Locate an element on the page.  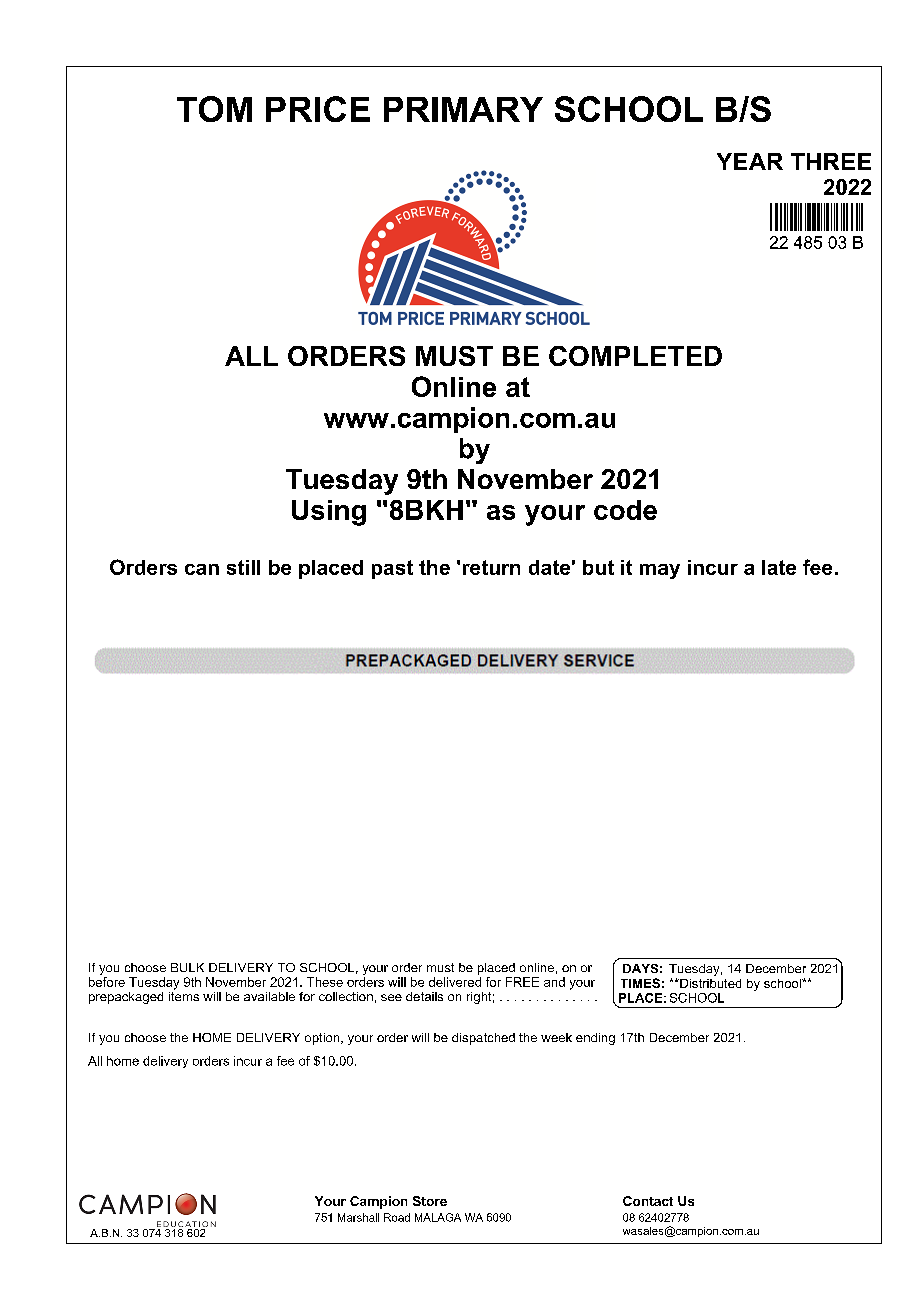
BULK is located at coordinates (187, 967).
